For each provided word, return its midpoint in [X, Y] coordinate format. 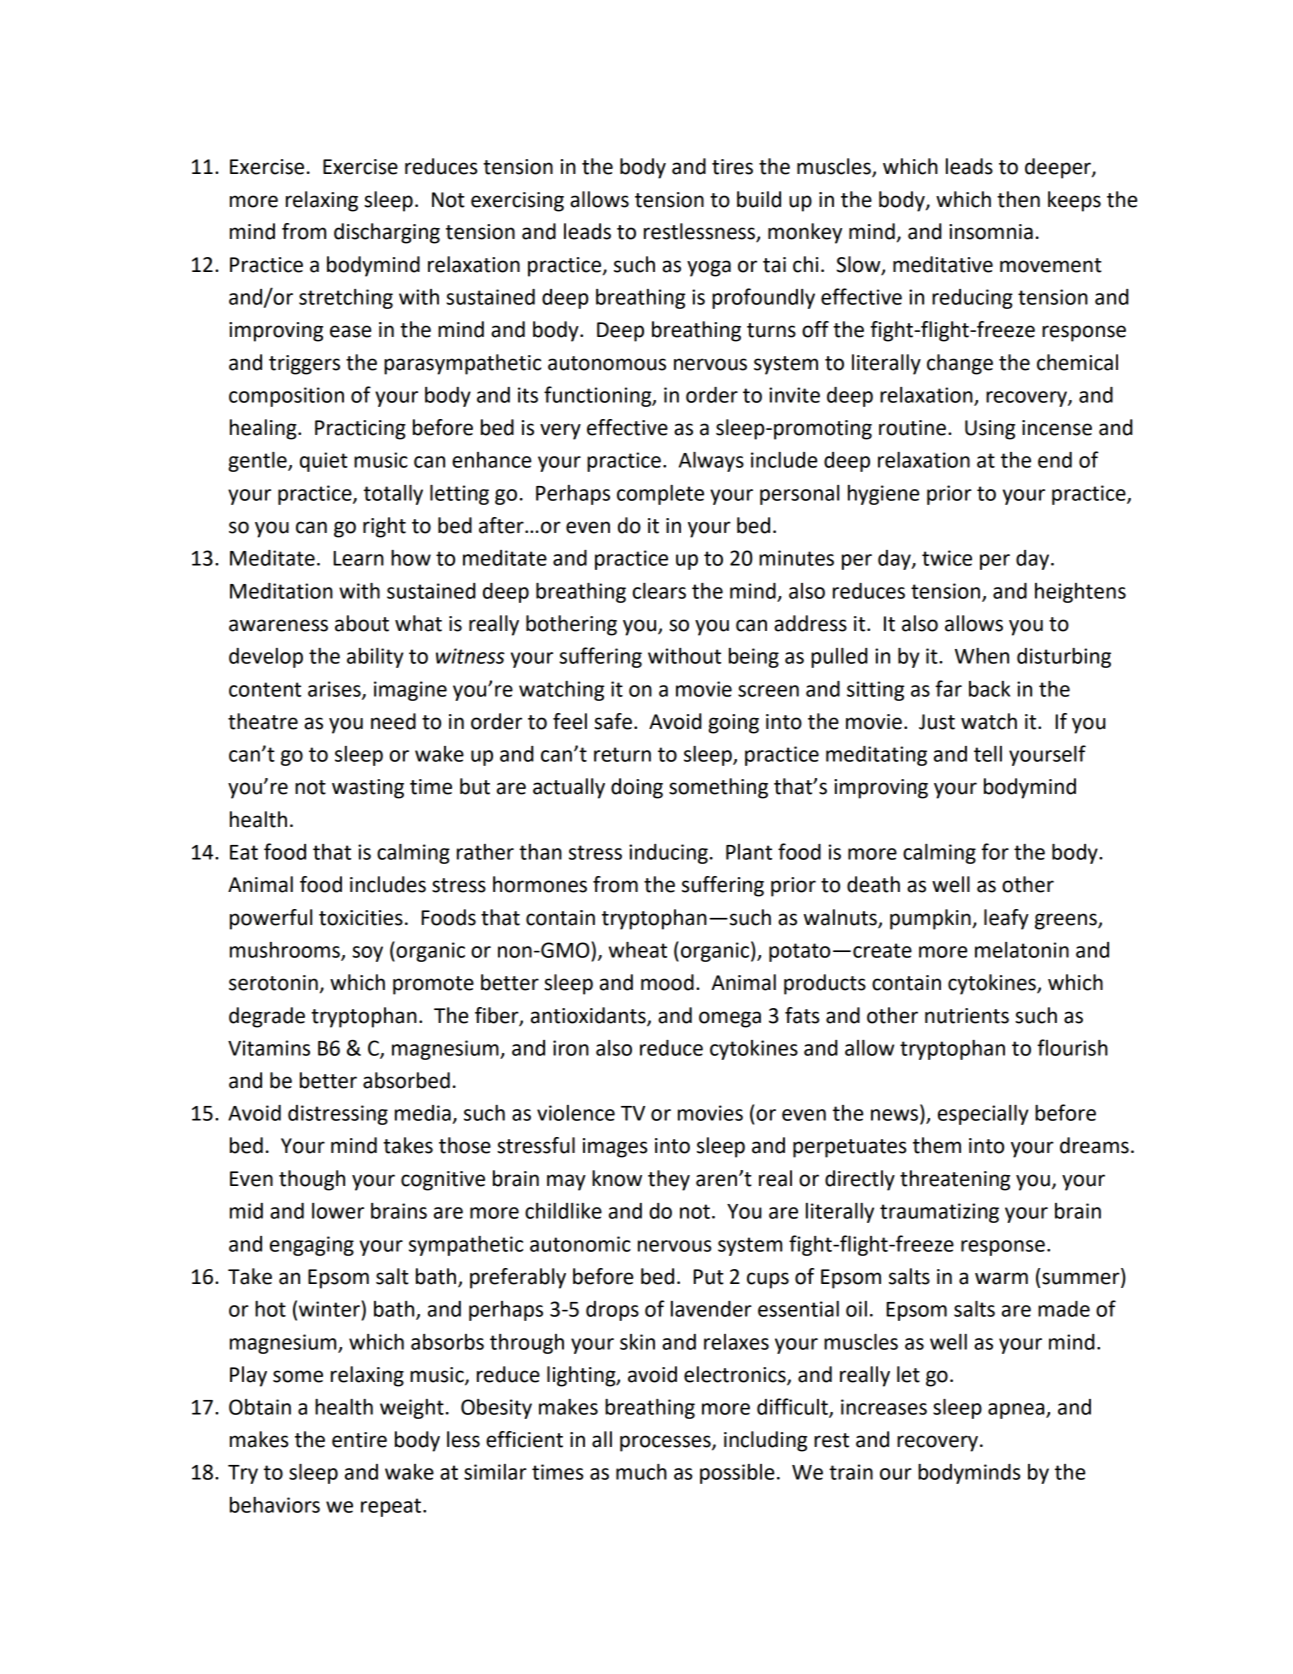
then [1018, 199]
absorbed [406, 1080]
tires [732, 167]
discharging [387, 233]
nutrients [967, 1016]
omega [730, 1019]
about [362, 623]
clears [659, 591]
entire [359, 1440]
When [982, 656]
